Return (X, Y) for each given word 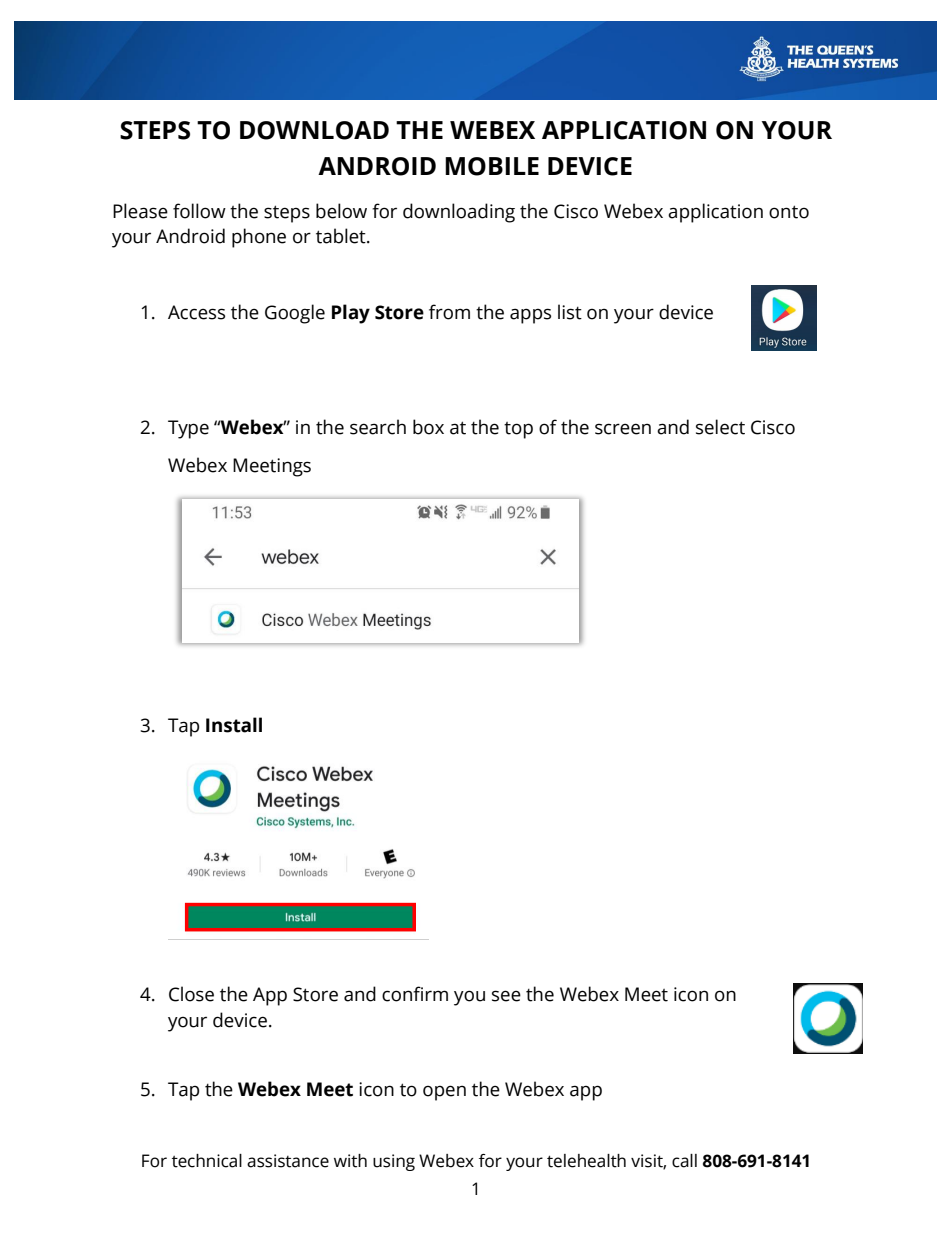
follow (199, 211)
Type (188, 429)
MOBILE (492, 166)
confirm (415, 994)
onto (789, 212)
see (506, 996)
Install (234, 725)
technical (207, 1161)
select (720, 427)
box (428, 427)
